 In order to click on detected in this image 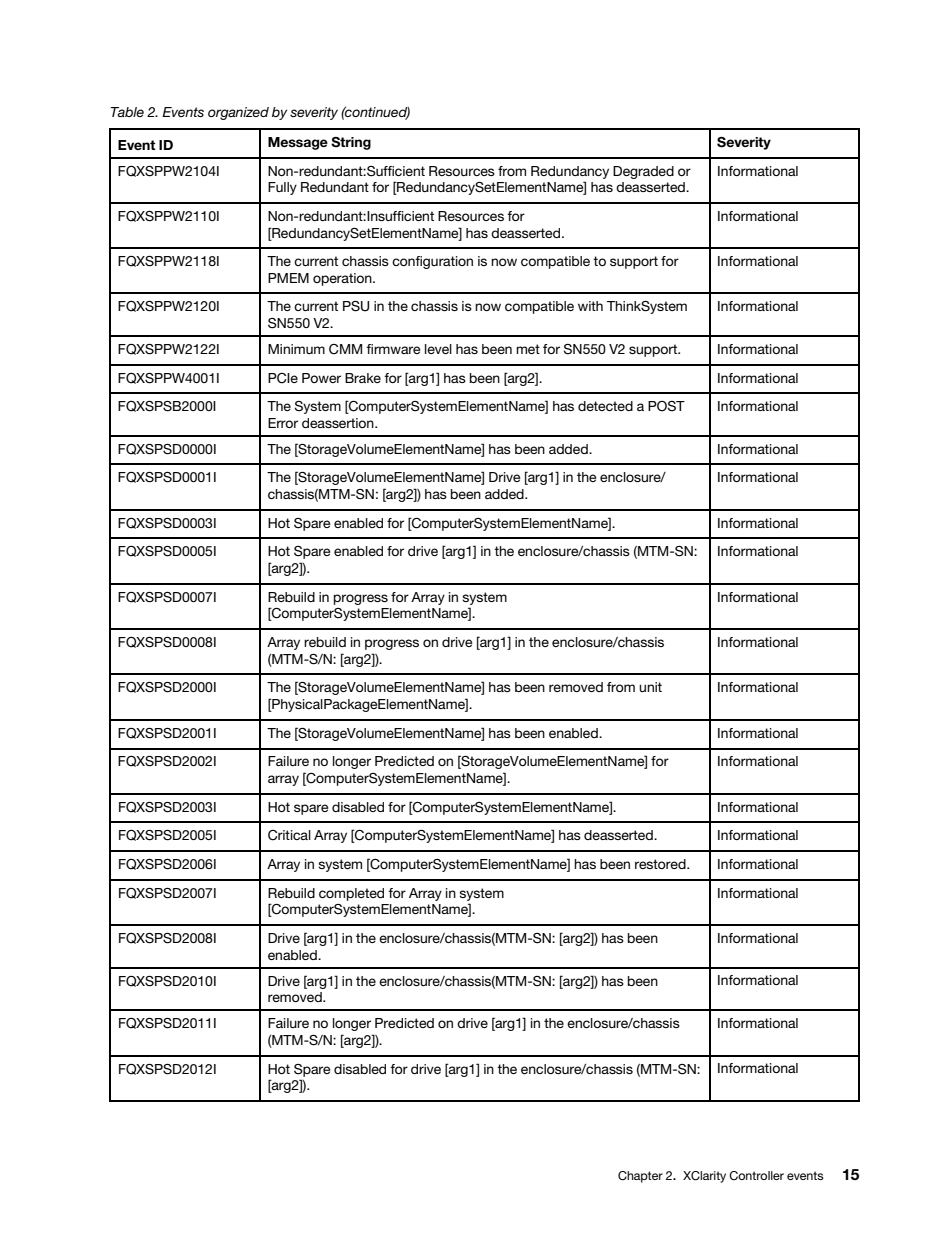, I will do `click(605, 406)`.
